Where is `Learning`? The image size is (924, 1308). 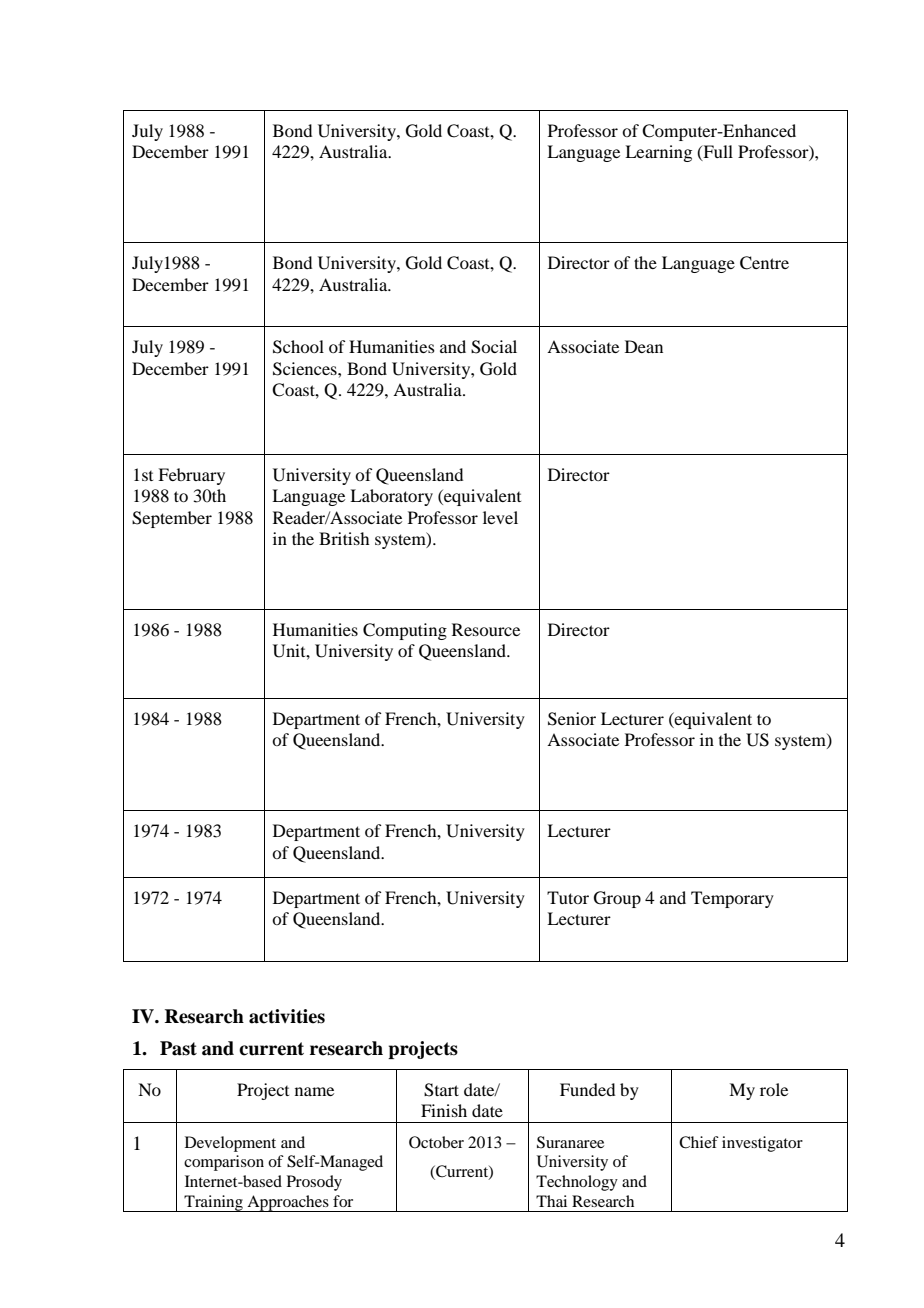 Learning is located at coordinates (658, 153).
